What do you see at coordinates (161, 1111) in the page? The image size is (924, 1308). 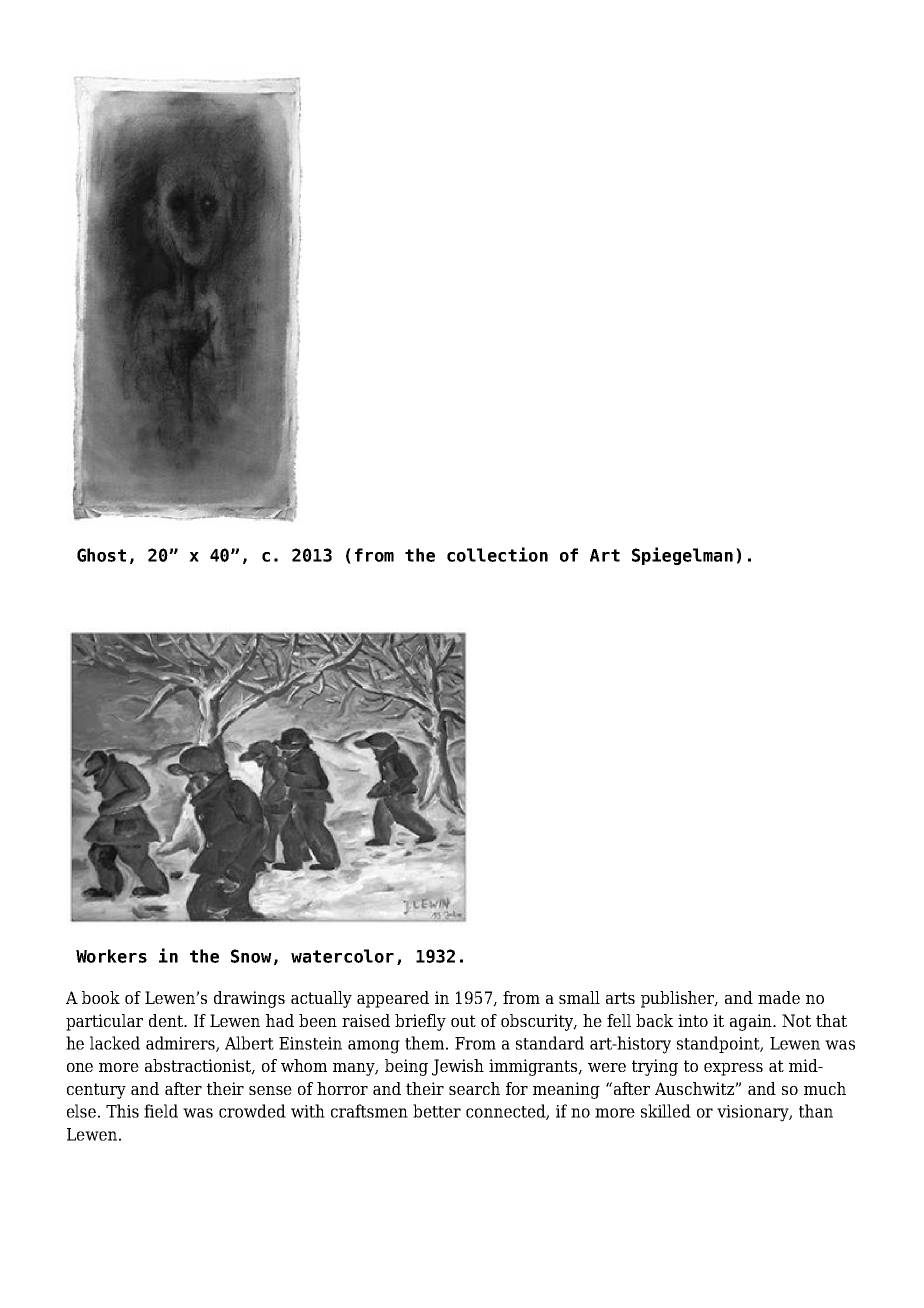 I see `field` at bounding box center [161, 1111].
